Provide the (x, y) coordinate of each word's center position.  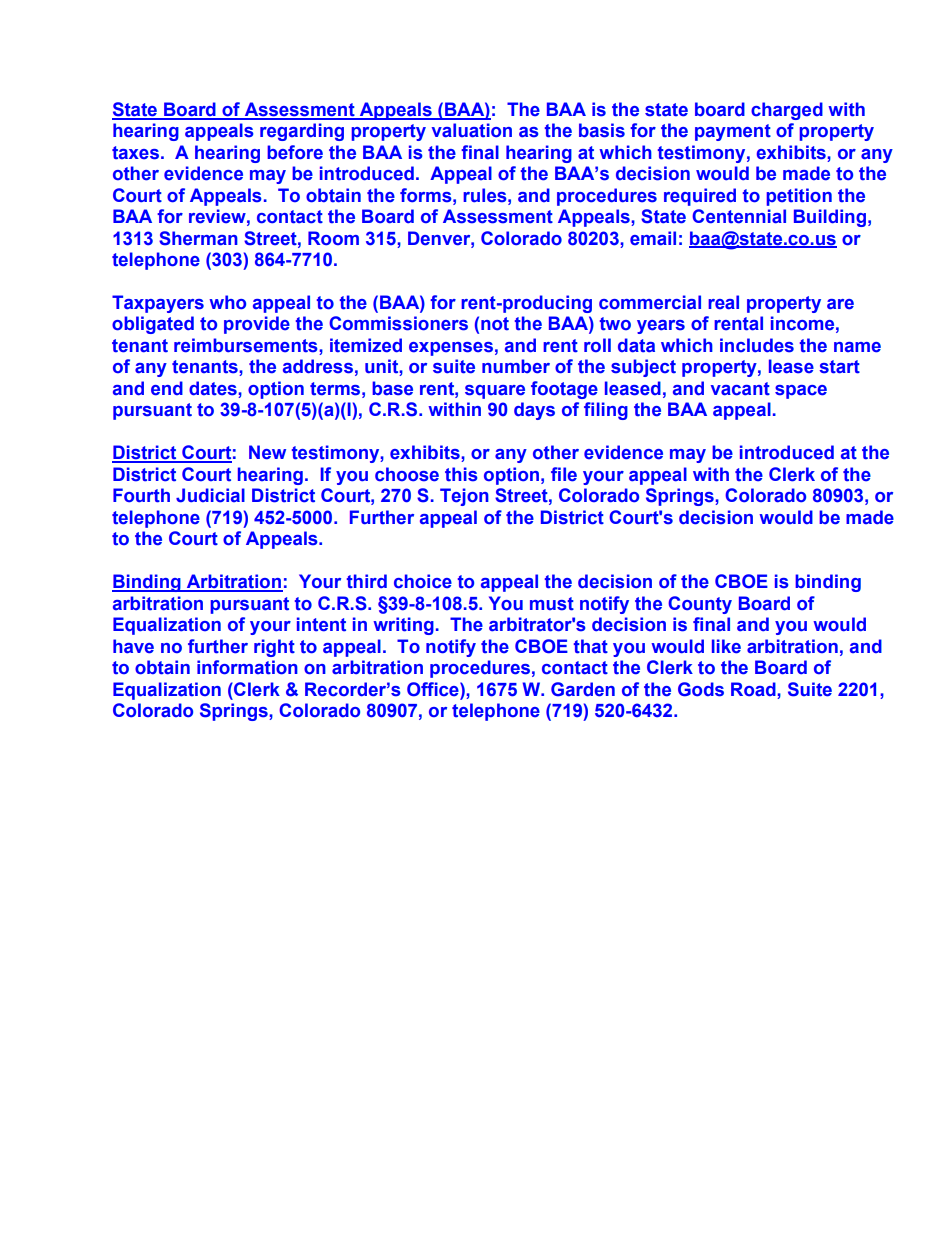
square (495, 392)
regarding (302, 132)
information (247, 667)
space (801, 392)
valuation (472, 130)
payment (733, 132)
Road (753, 689)
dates (214, 389)
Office (434, 689)
